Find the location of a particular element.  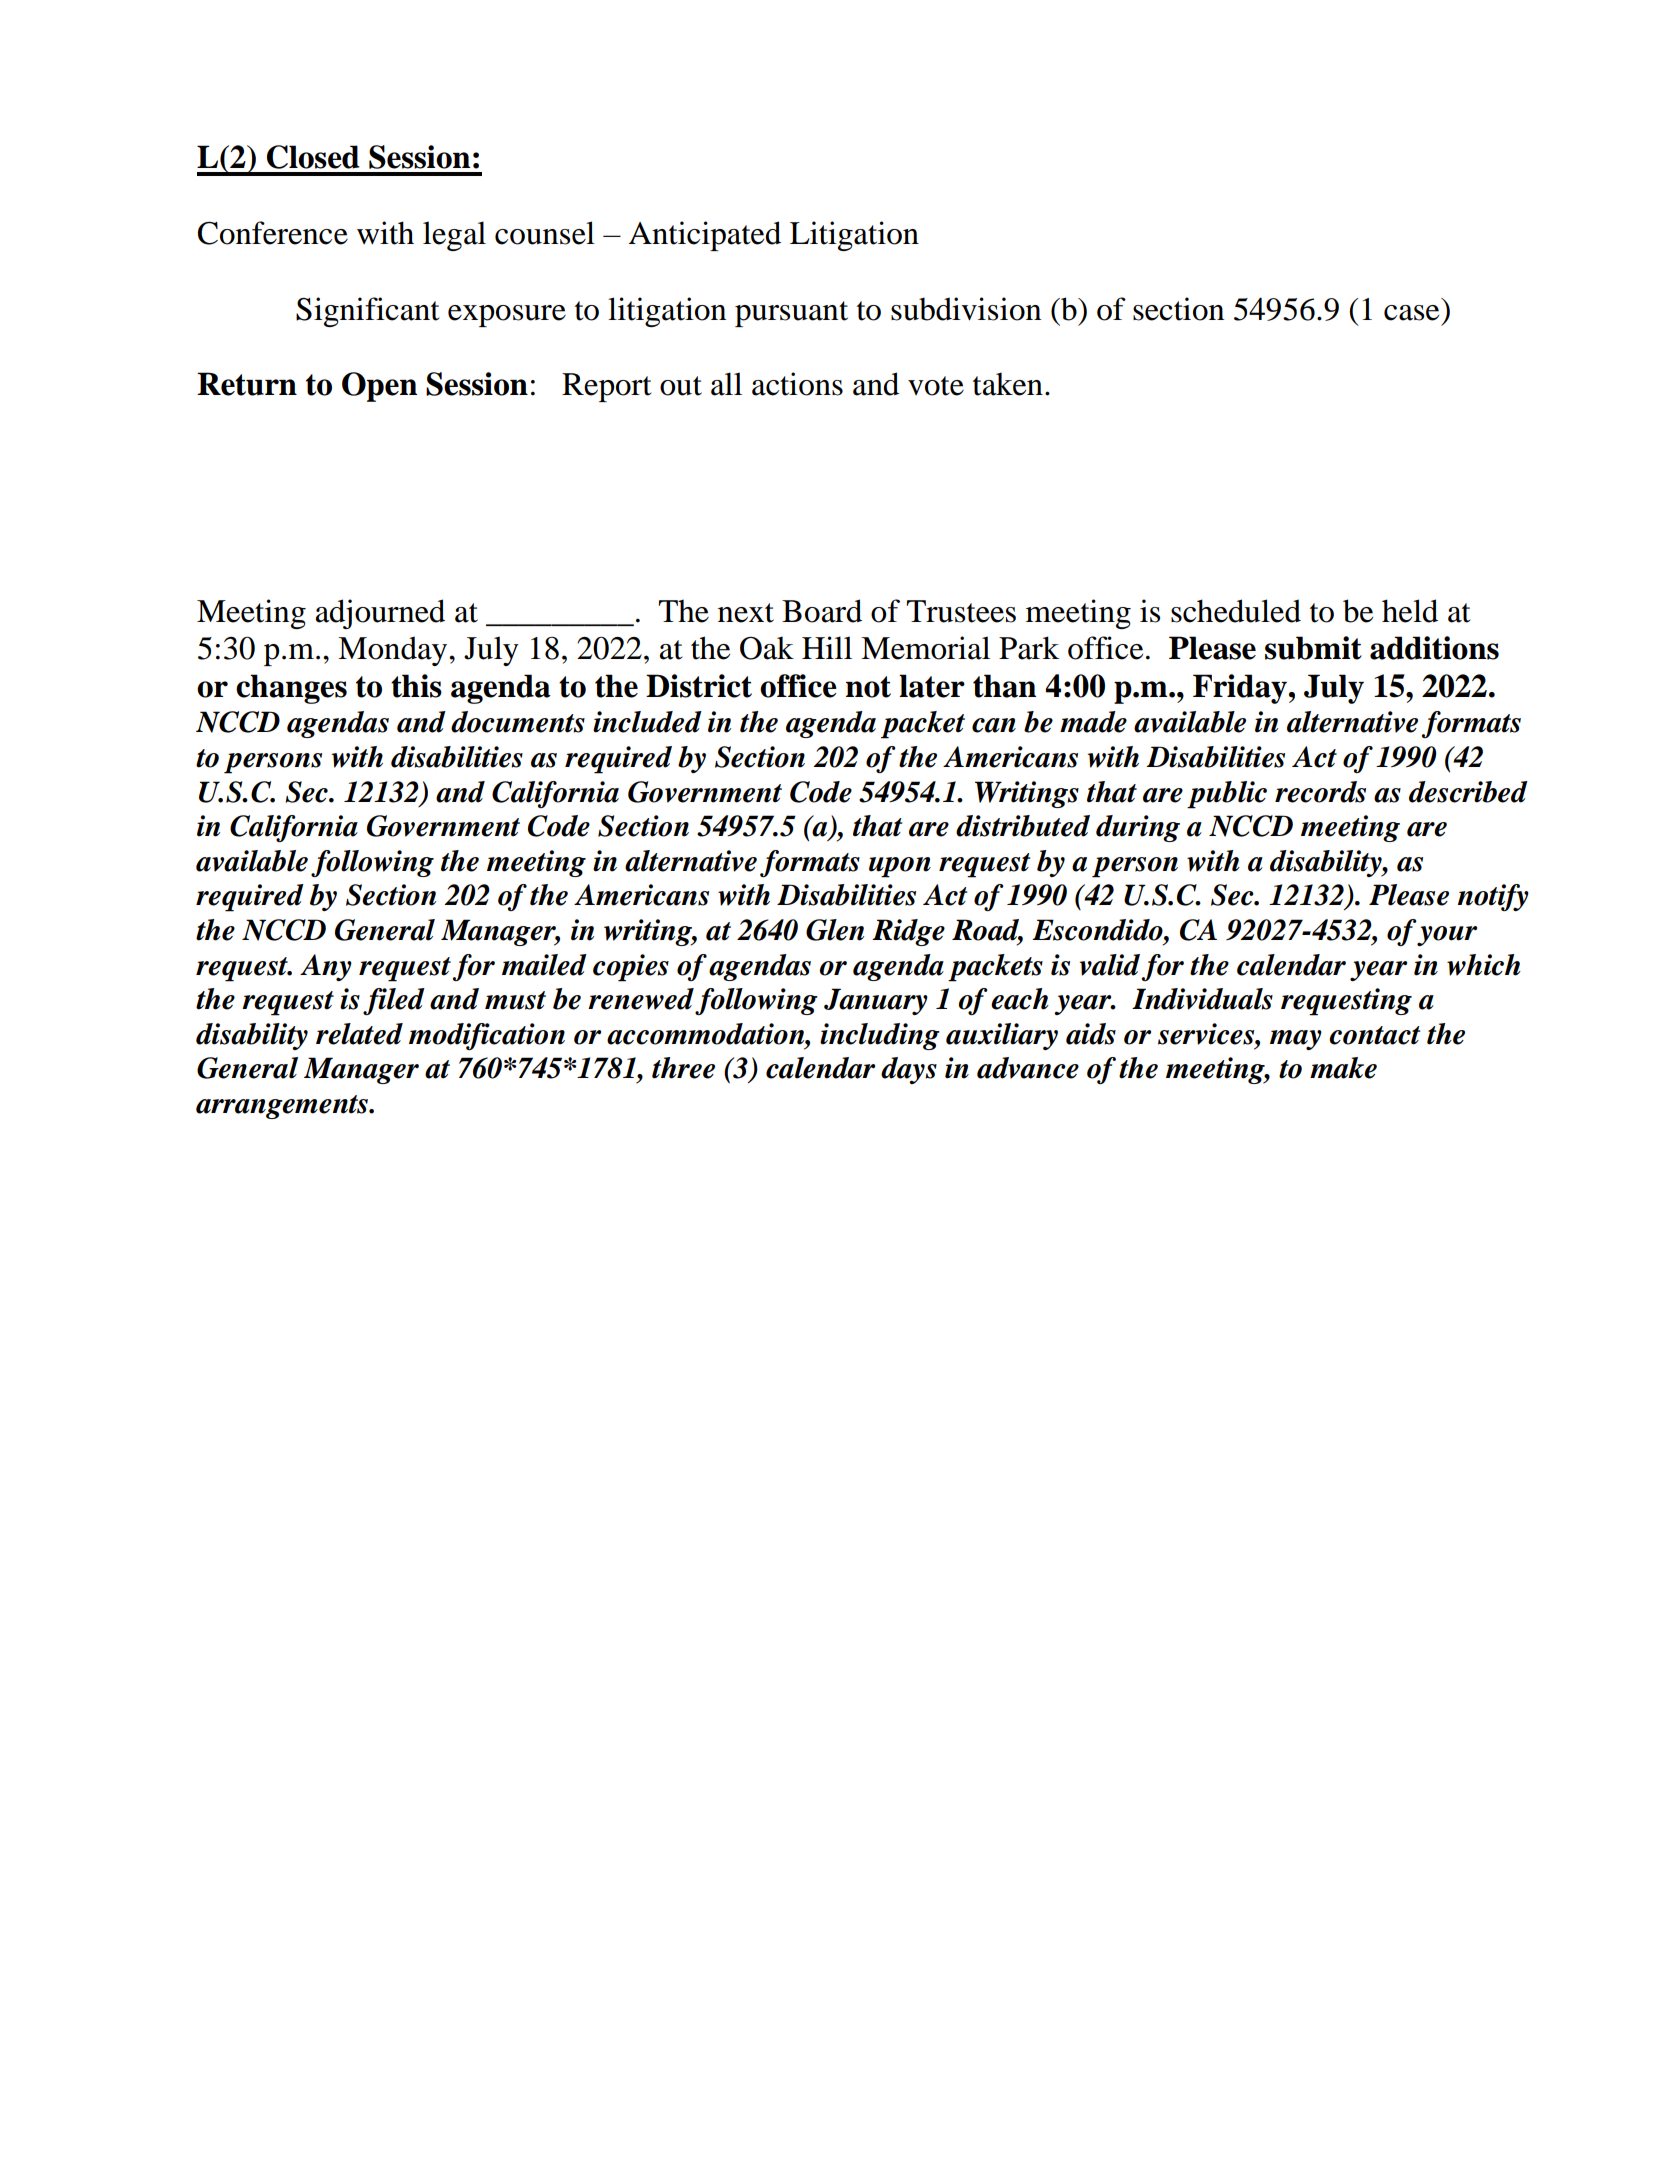

Monday is located at coordinates (394, 651).
